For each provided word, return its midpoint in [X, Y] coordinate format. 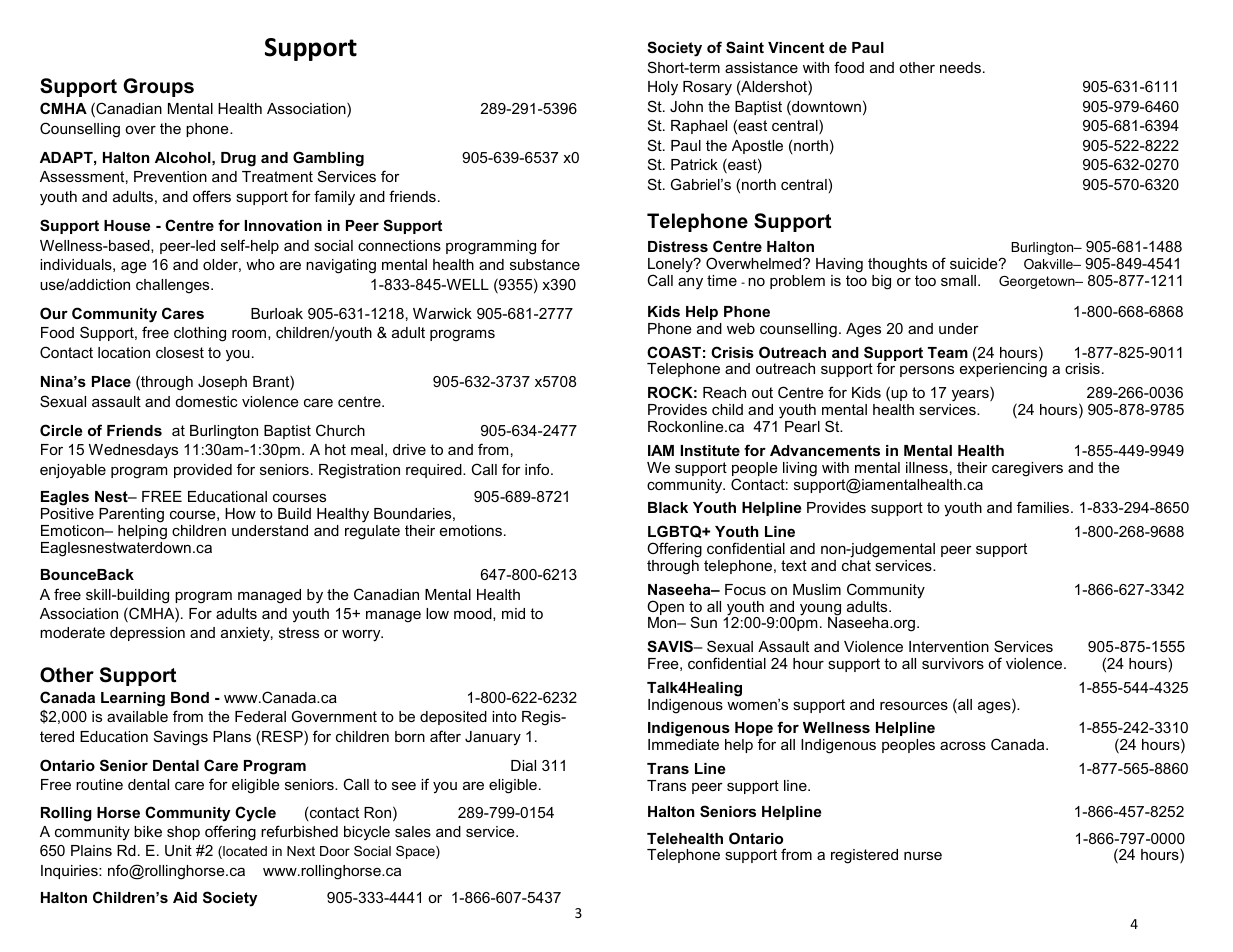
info [538, 469]
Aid [185, 897]
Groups [158, 87]
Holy [663, 88]
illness [927, 467]
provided [203, 471]
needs [960, 67]
